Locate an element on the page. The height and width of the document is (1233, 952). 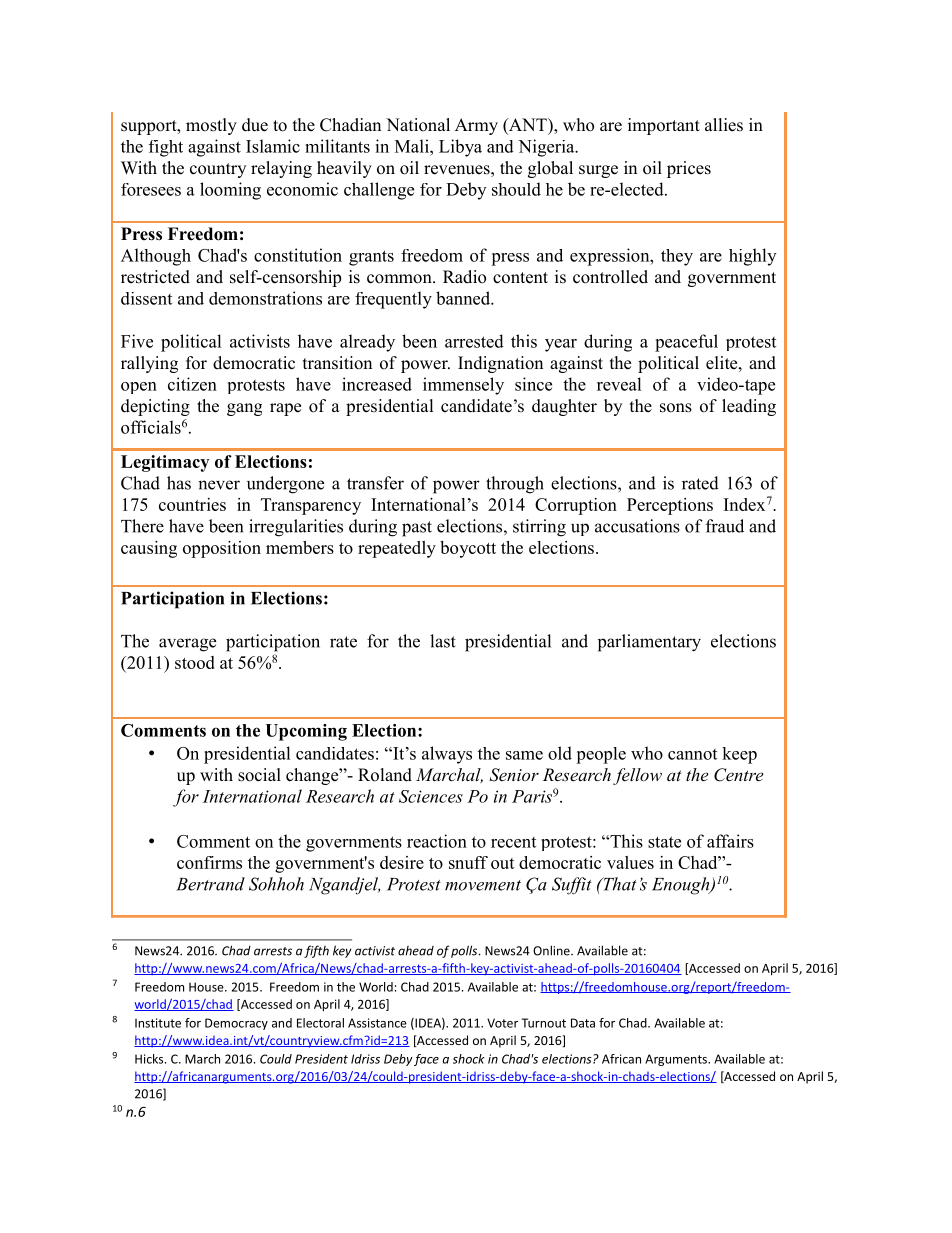
opposition is located at coordinates (222, 549).
